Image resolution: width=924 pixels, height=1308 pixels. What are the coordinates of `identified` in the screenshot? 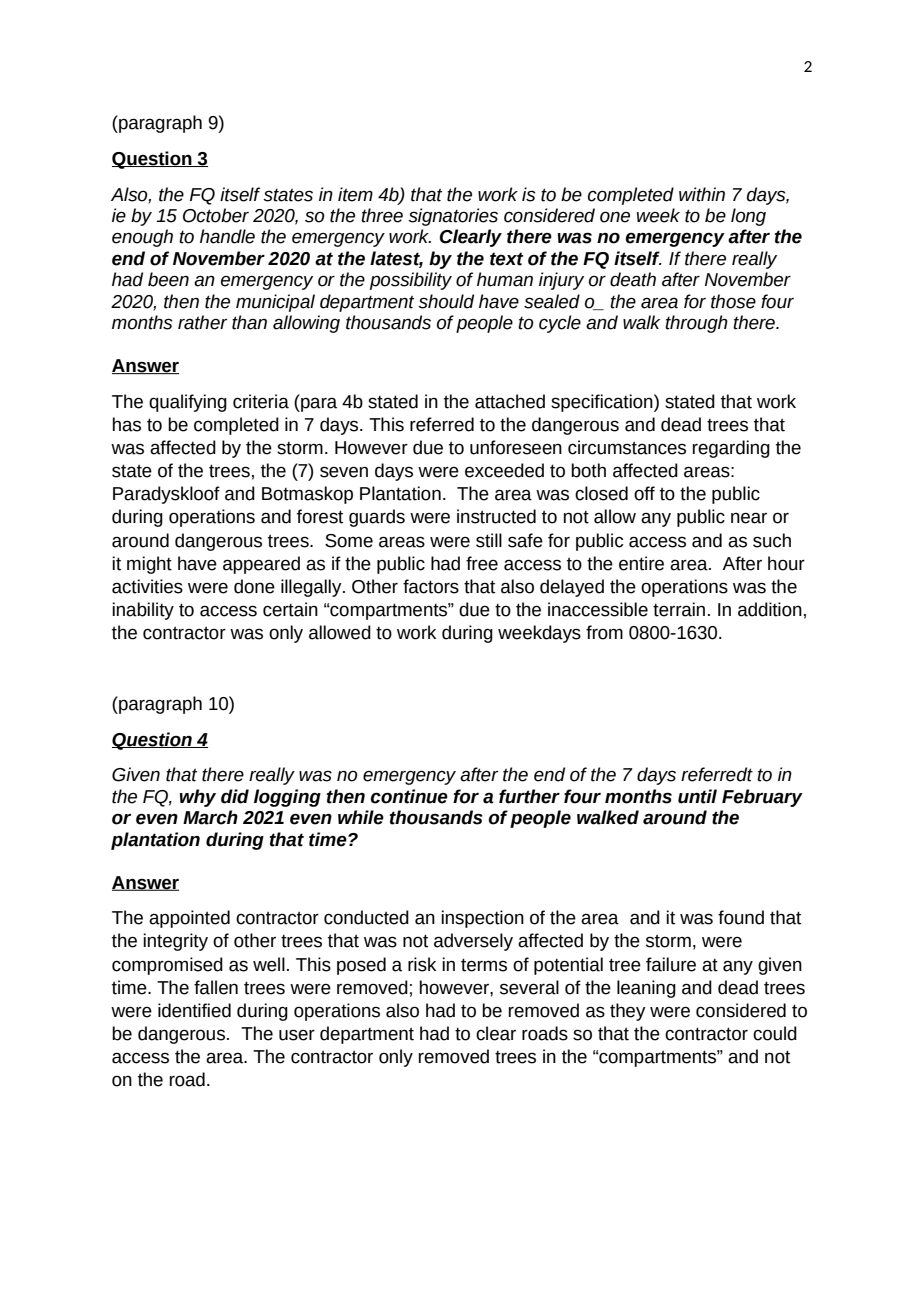 It's located at (194, 1010).
